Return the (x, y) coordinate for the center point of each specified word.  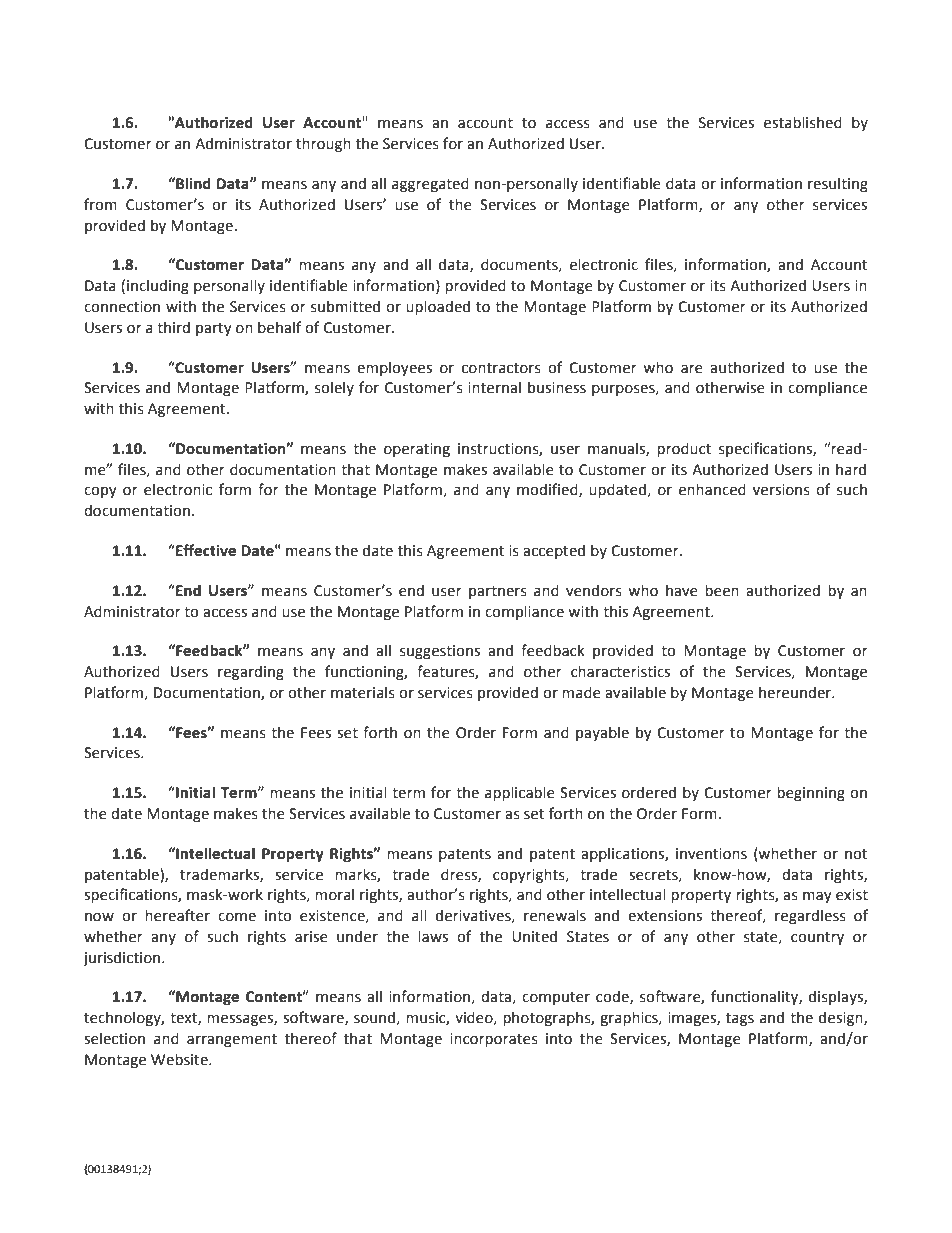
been (722, 590)
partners (498, 592)
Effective (205, 550)
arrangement (232, 1040)
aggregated (430, 184)
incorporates (494, 1040)
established (803, 122)
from (100, 204)
